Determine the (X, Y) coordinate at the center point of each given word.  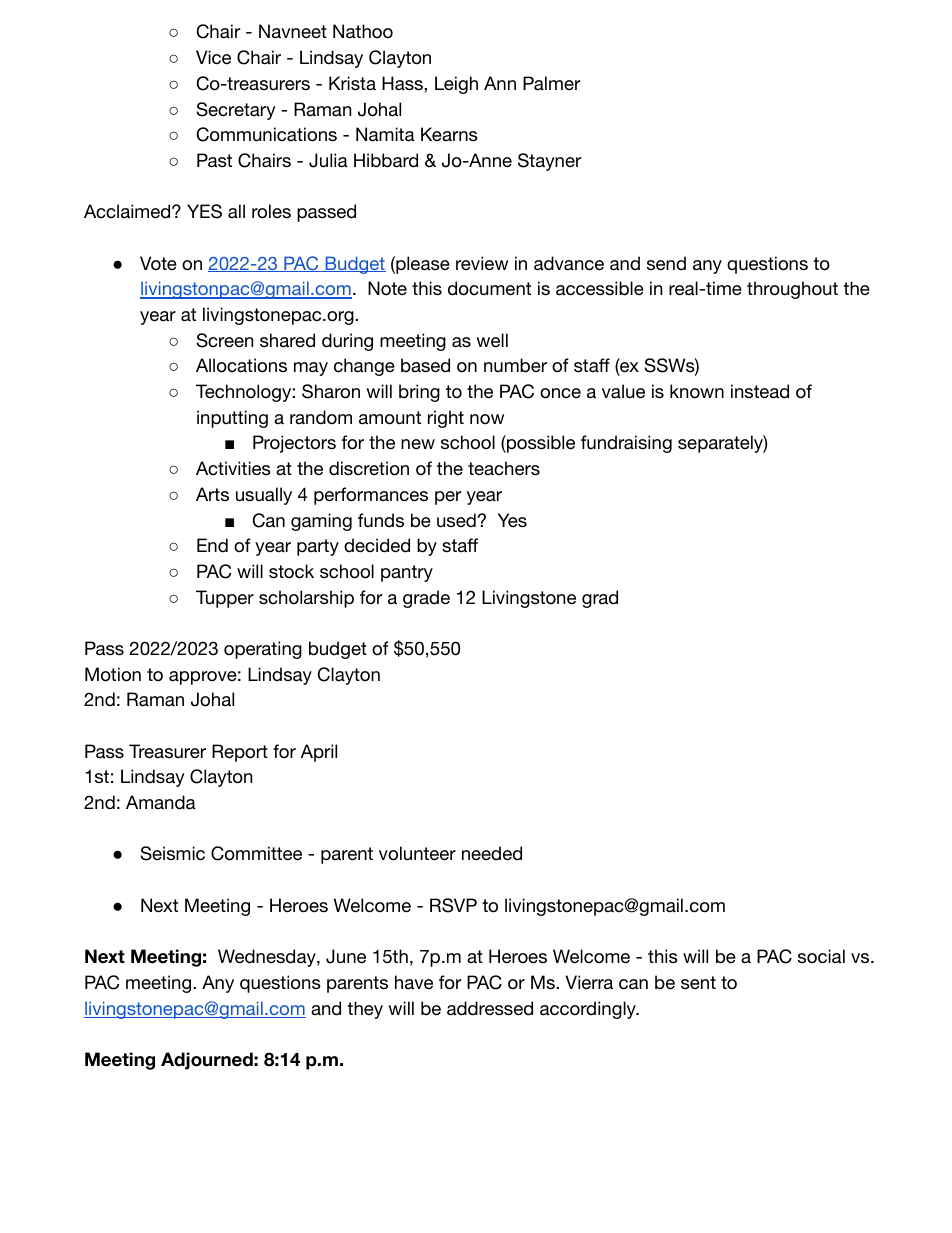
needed (492, 853)
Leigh (456, 85)
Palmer (552, 83)
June (346, 956)
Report (240, 753)
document (489, 288)
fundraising (626, 444)
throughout (792, 290)
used (456, 520)
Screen (224, 340)
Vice (213, 57)
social (821, 956)
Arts (212, 494)
